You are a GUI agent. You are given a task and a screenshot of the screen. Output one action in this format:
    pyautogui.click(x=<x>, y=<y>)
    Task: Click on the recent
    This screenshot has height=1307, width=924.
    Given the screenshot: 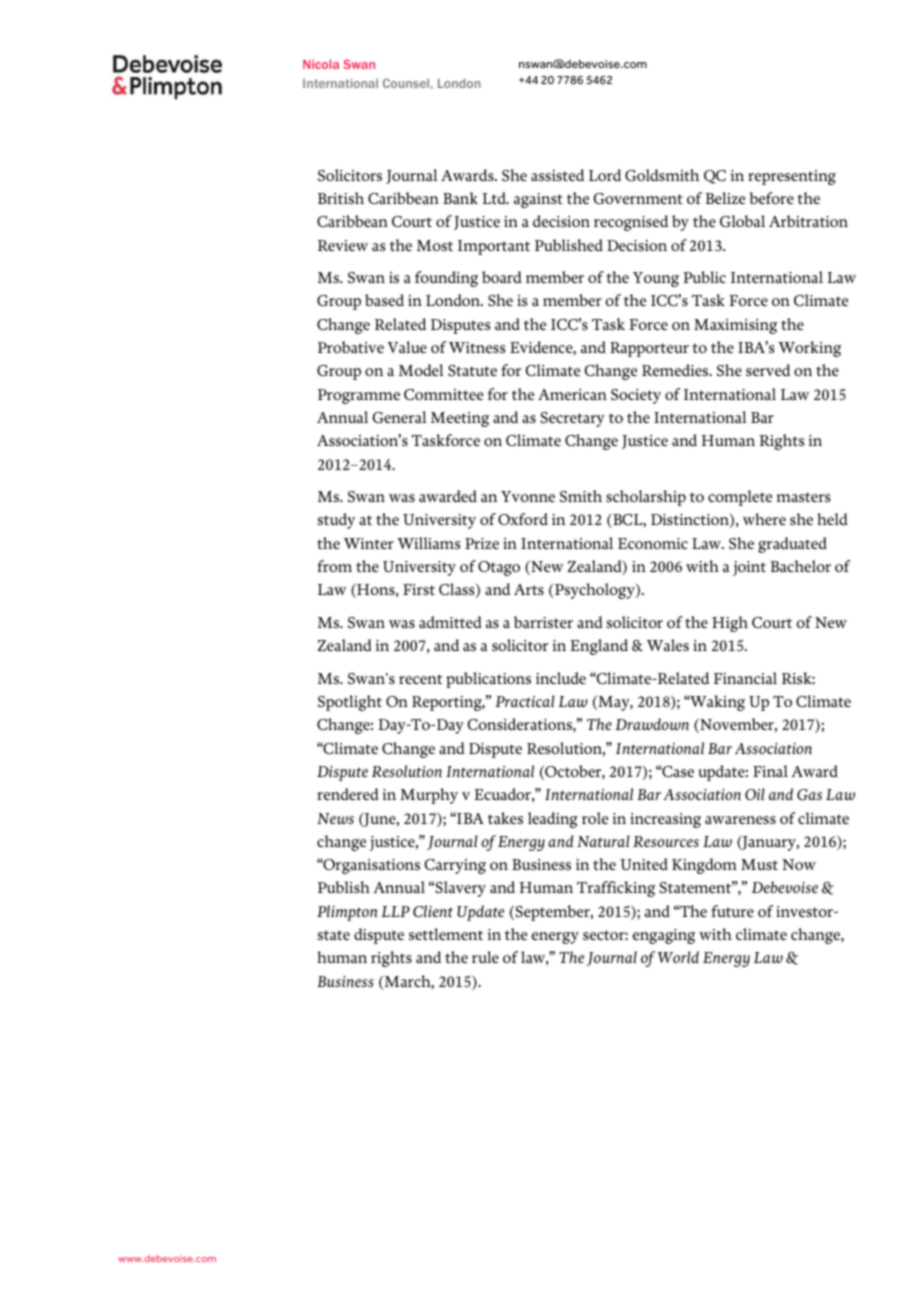 What is the action you would take?
    pyautogui.click(x=420, y=679)
